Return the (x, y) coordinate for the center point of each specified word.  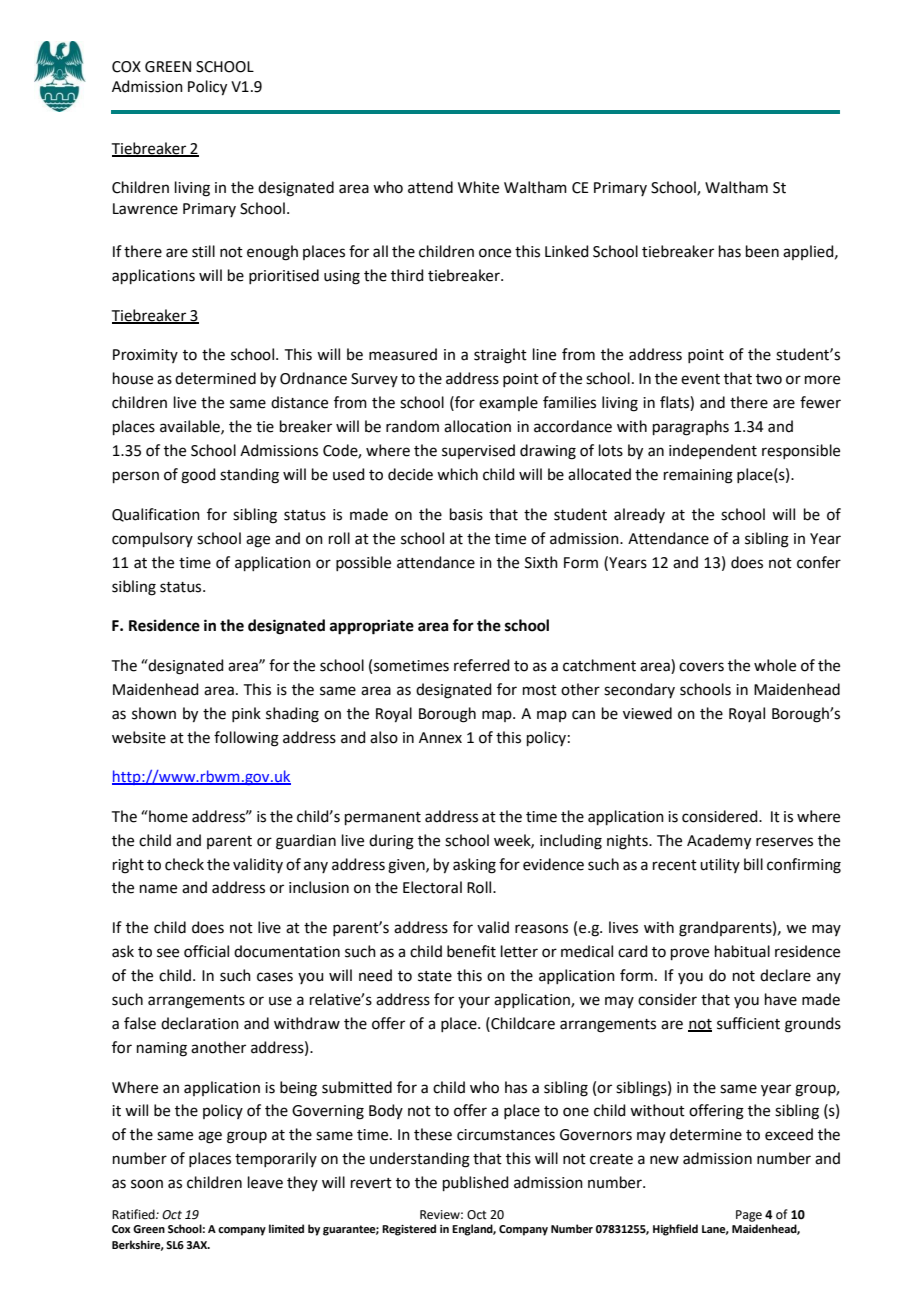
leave (265, 1182)
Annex (440, 738)
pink (246, 714)
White (478, 187)
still (203, 251)
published (476, 1183)
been (762, 251)
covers (701, 667)
